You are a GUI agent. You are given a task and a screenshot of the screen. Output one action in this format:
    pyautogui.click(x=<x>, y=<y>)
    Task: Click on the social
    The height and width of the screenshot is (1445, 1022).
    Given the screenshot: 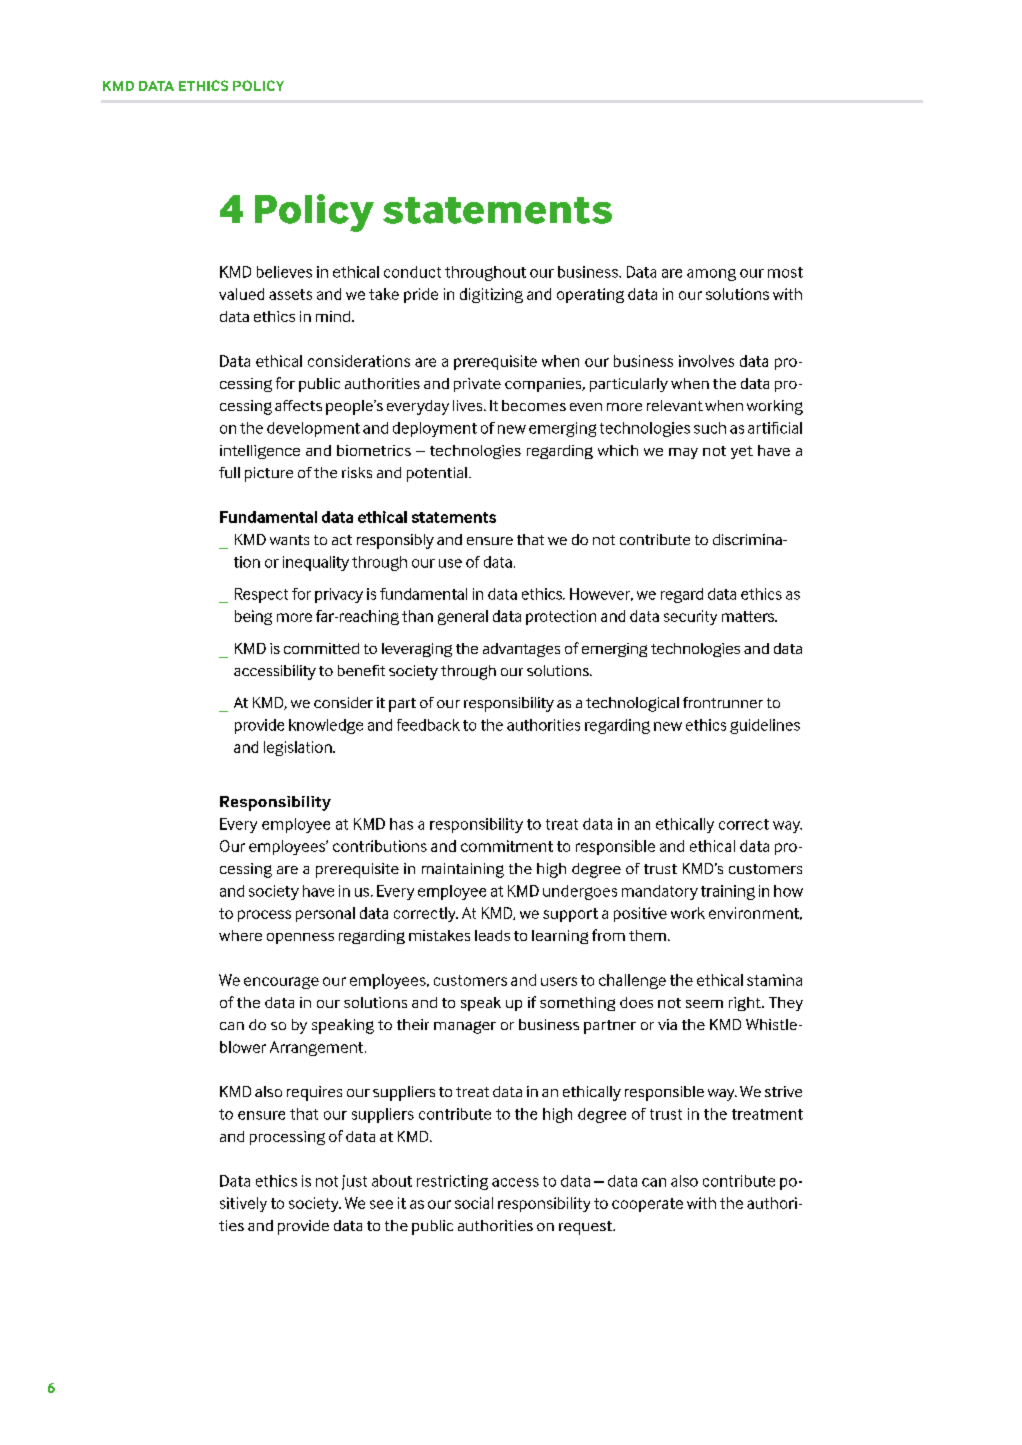 What is the action you would take?
    pyautogui.click(x=474, y=1203)
